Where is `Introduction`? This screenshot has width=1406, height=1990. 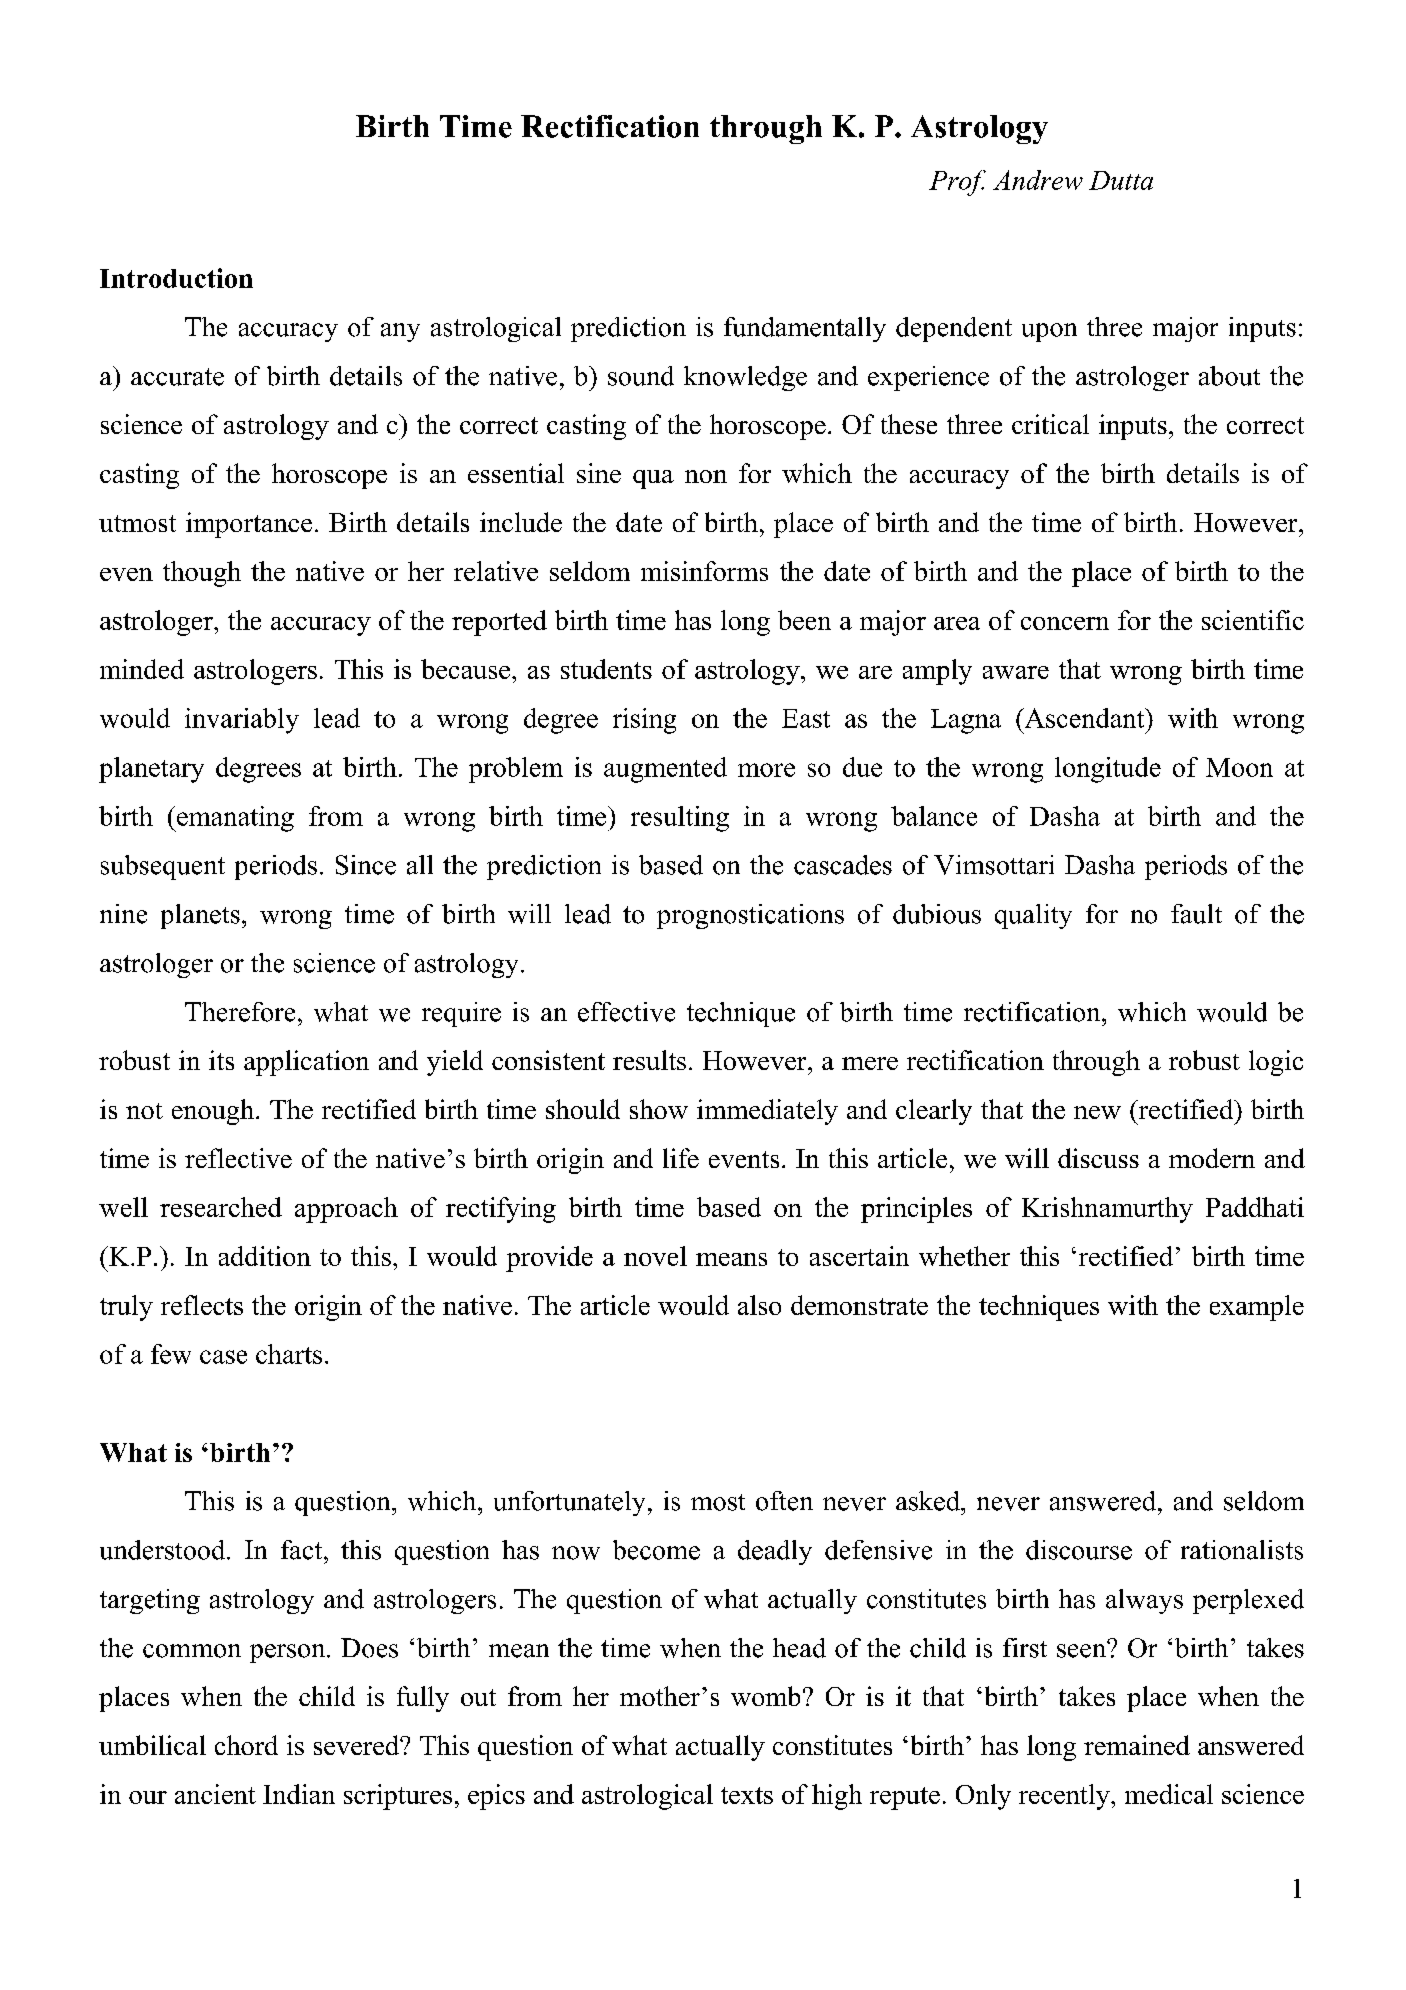 Introduction is located at coordinates (176, 278).
